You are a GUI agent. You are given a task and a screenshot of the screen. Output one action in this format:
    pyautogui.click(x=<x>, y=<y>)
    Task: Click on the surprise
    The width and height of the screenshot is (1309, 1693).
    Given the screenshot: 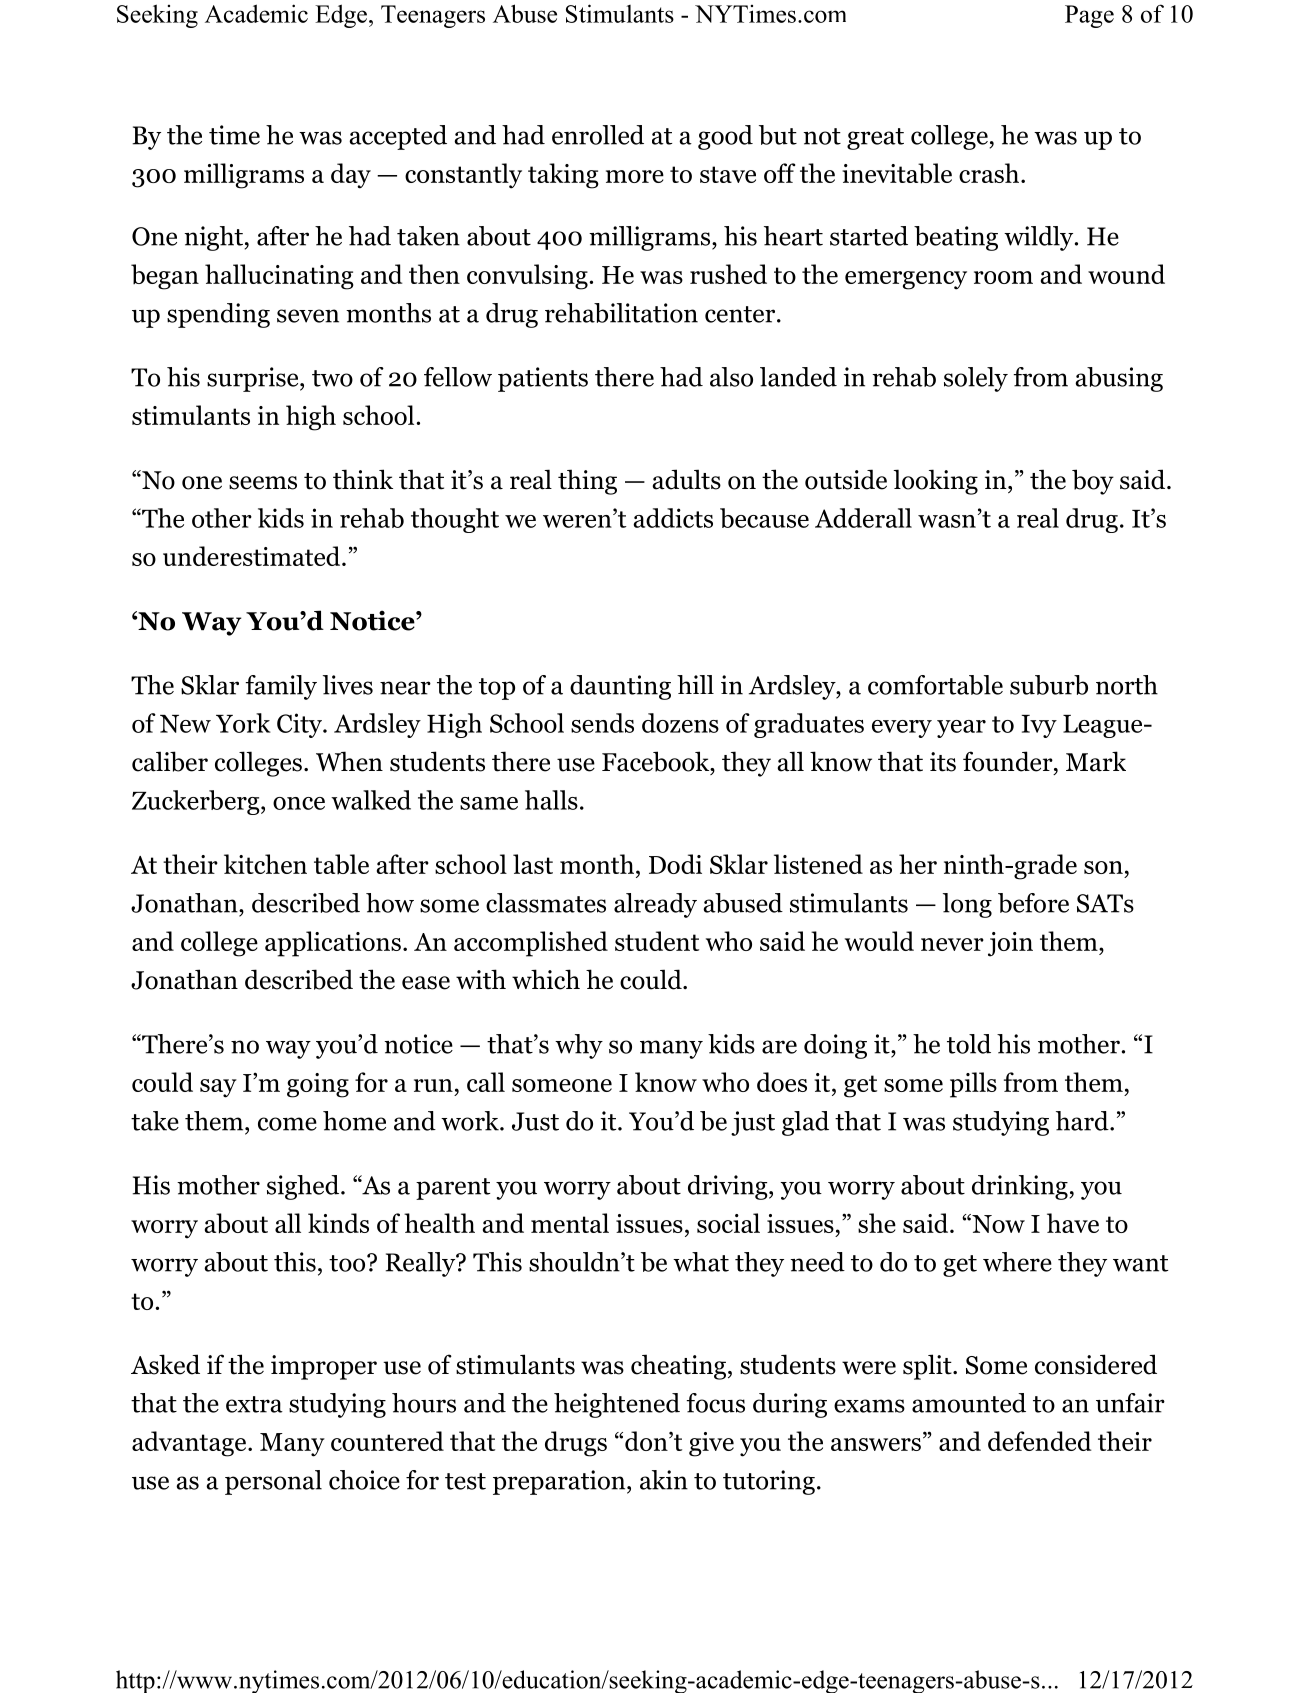 What is the action you would take?
    pyautogui.click(x=254, y=379)
